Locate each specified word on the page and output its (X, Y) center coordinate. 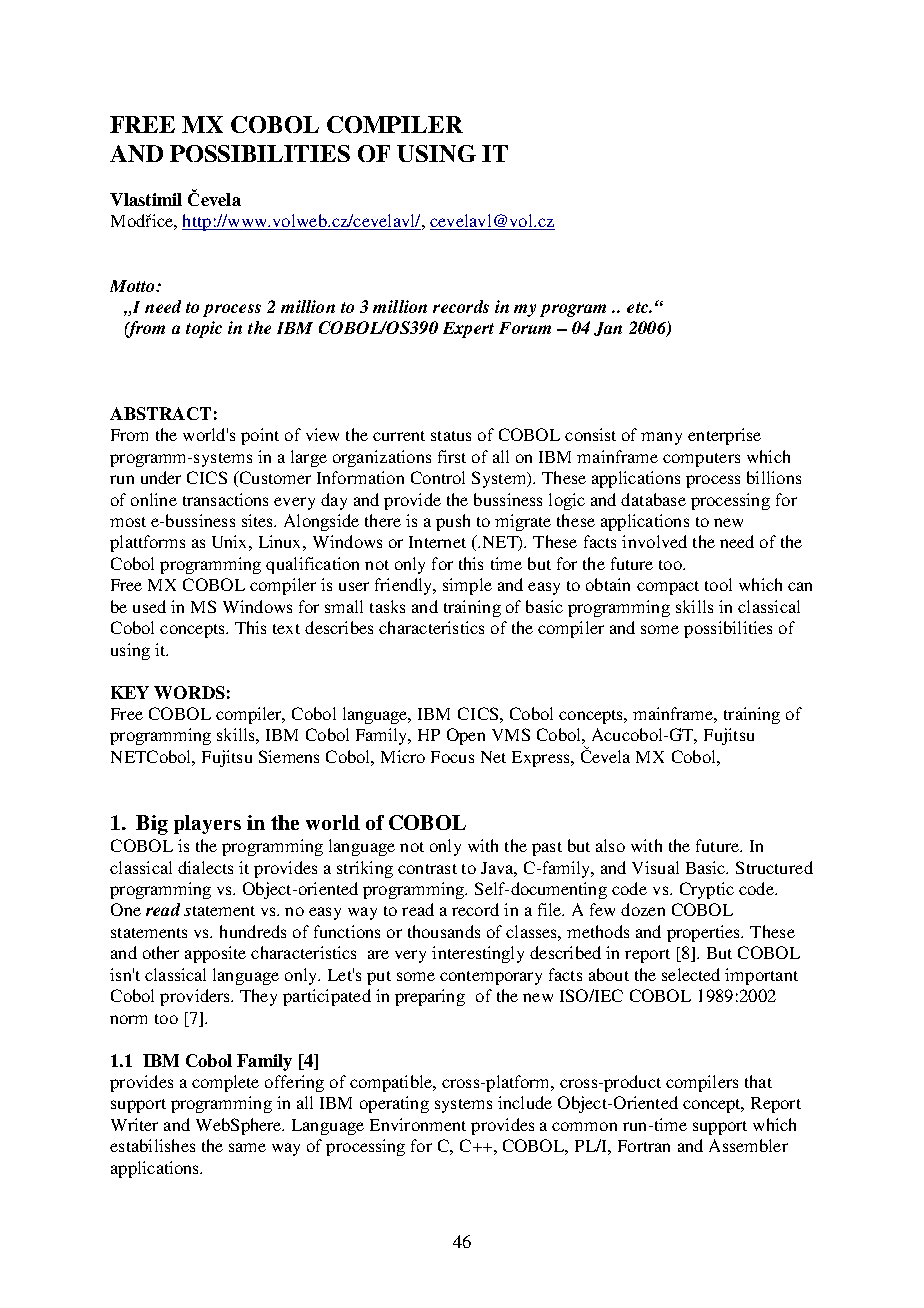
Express (542, 759)
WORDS (189, 692)
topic (204, 329)
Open (466, 736)
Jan (608, 329)
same (247, 1147)
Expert (468, 330)
